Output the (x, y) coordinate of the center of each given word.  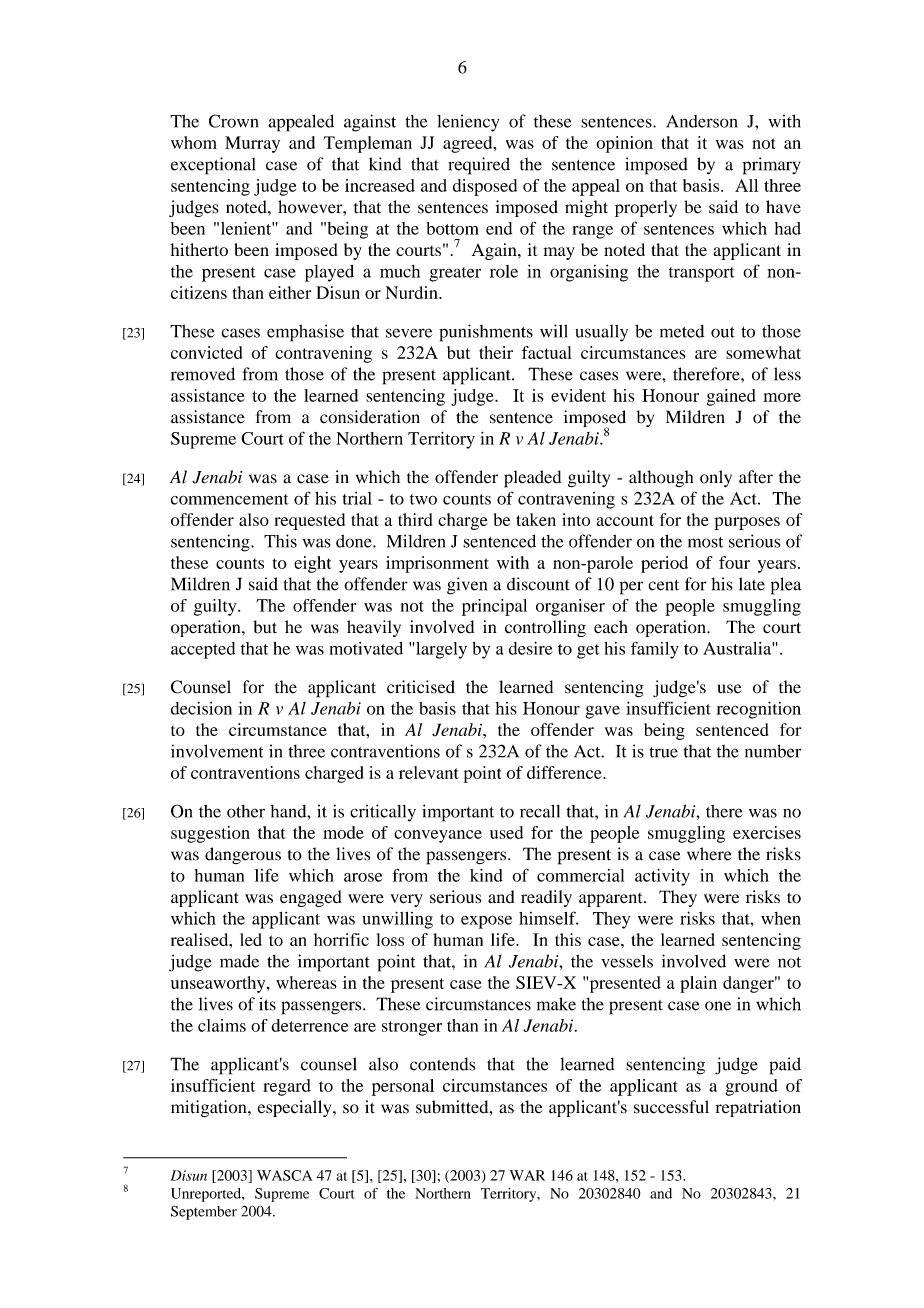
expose (486, 922)
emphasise (305, 333)
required (479, 166)
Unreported (207, 1195)
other (246, 811)
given (467, 586)
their (496, 352)
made (239, 961)
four (734, 562)
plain (698, 984)
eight (312, 564)
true (663, 752)
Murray (252, 144)
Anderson (702, 121)
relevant (429, 772)
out (723, 332)
